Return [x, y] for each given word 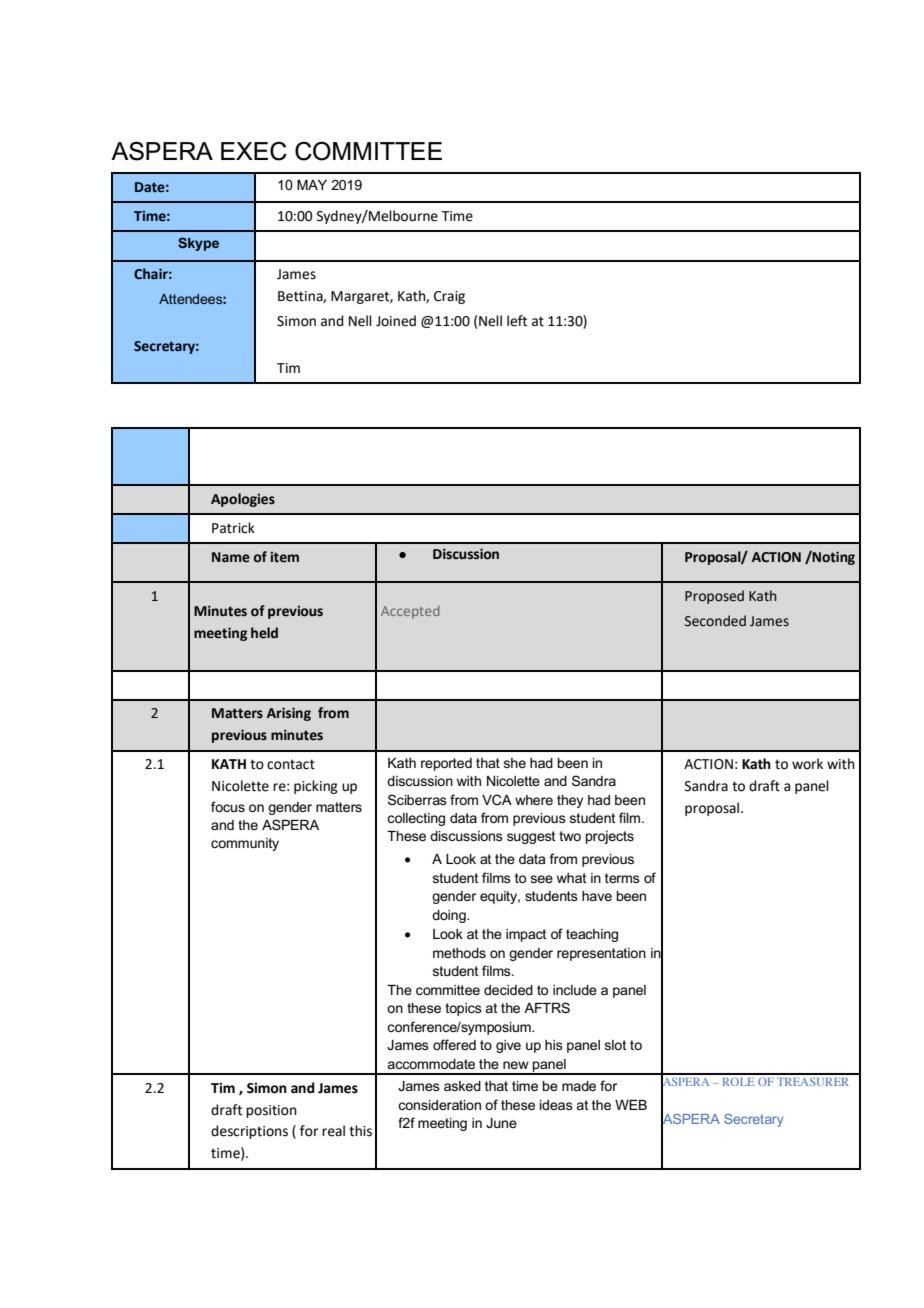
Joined [396, 321]
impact [526, 935]
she [515, 763]
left [517, 321]
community [245, 844]
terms [622, 878]
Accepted [410, 612]
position [271, 1111]
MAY [312, 185]
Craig [449, 297]
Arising [289, 714]
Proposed [714, 597]
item [284, 557]
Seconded [715, 621]
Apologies [243, 500]
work [807, 764]
